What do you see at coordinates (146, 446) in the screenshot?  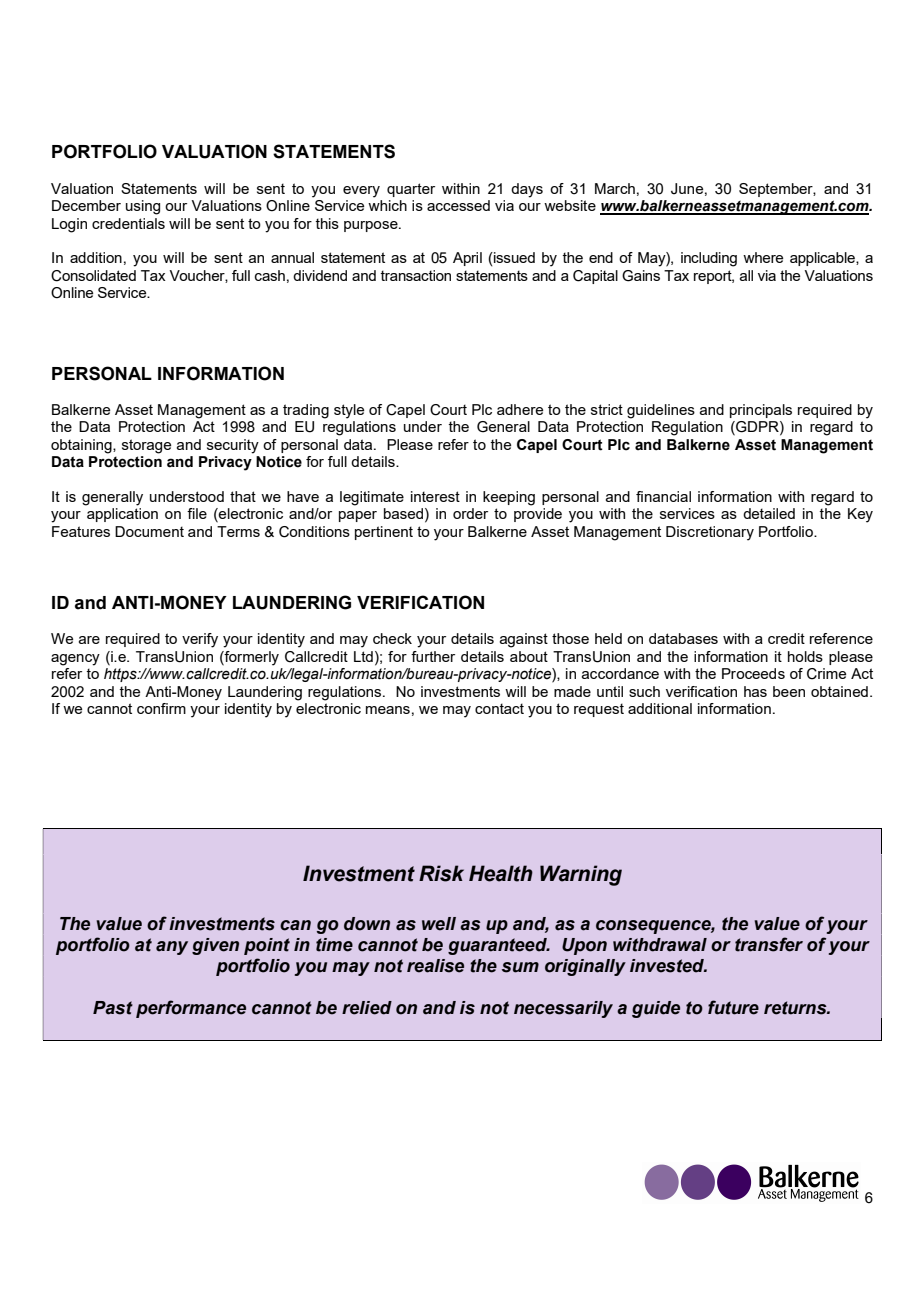 I see `storage` at bounding box center [146, 446].
